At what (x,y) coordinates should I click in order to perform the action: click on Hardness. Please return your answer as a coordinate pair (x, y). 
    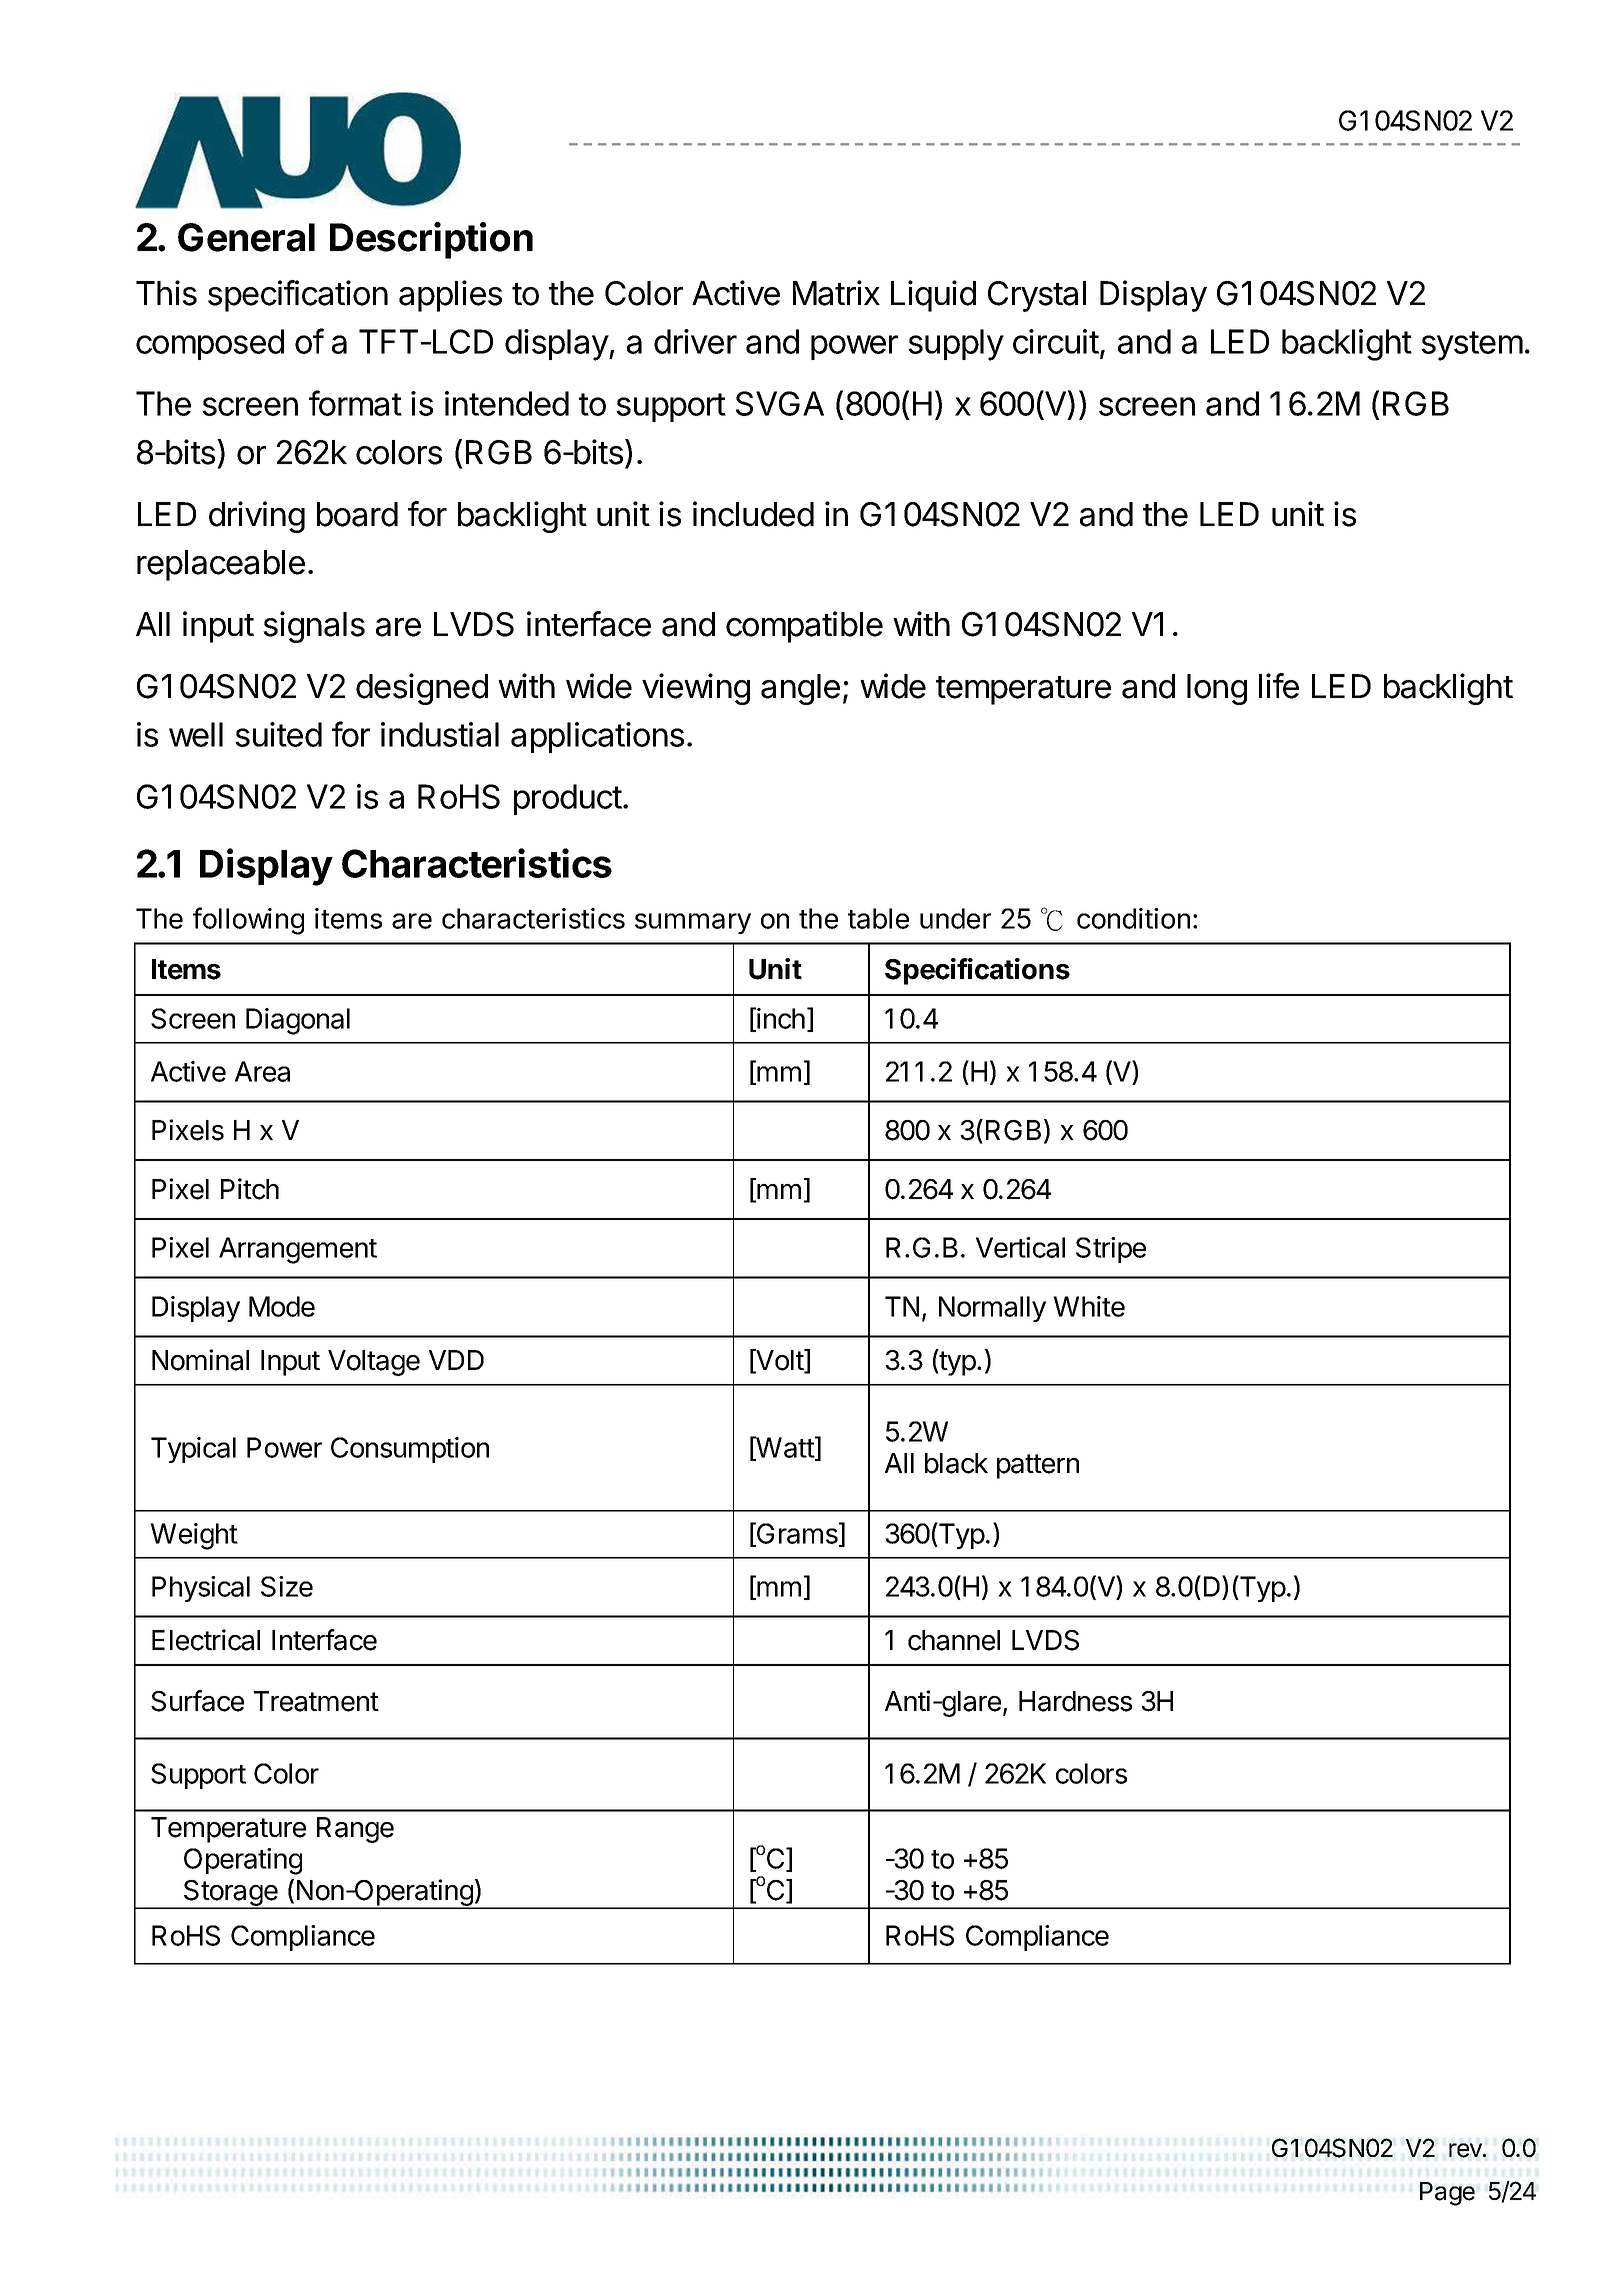
    Looking at the image, I should click on (1075, 1701).
